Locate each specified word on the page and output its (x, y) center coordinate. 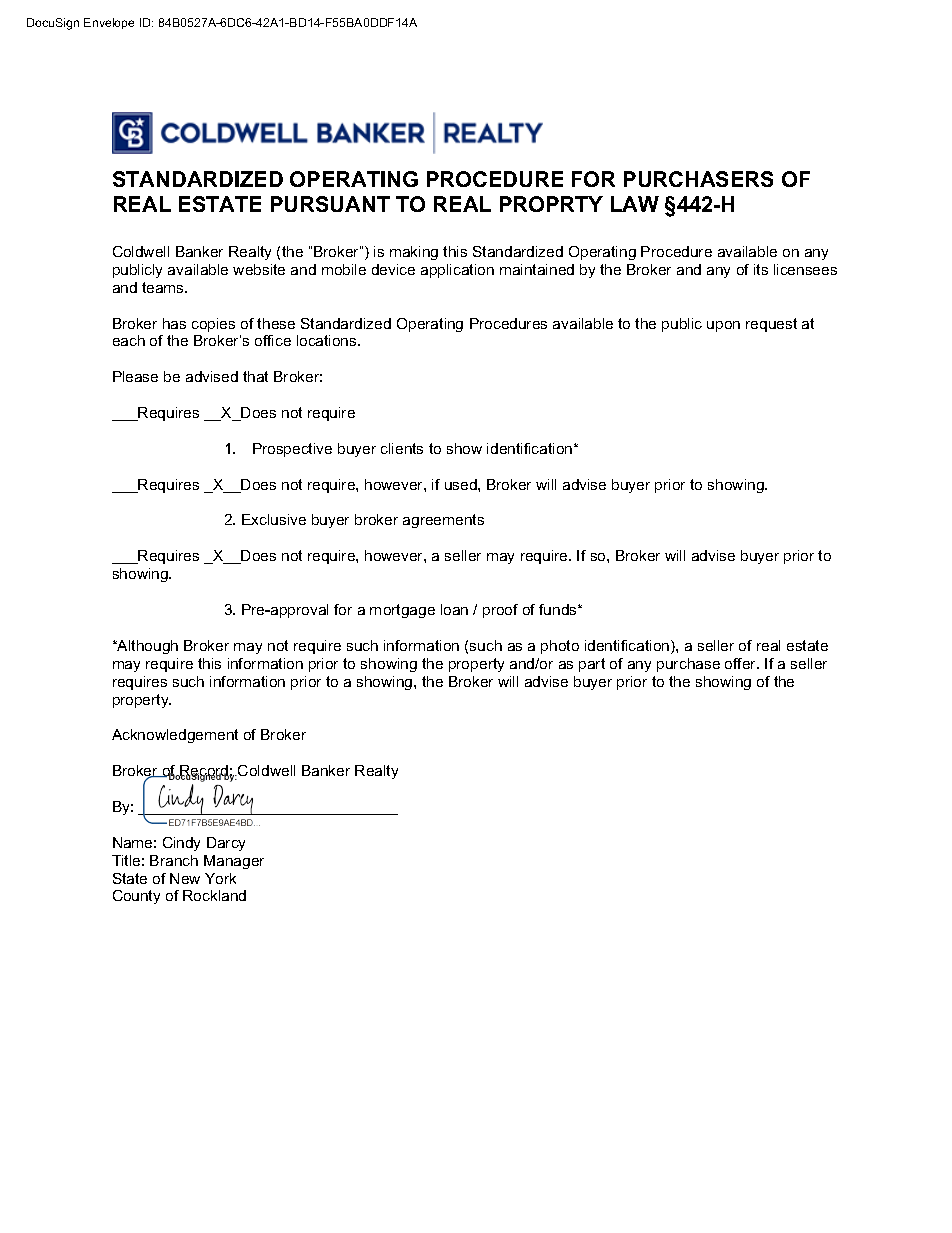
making (414, 253)
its (761, 269)
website (259, 269)
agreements (443, 521)
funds (559, 609)
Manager (234, 862)
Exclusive (274, 519)
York (220, 878)
